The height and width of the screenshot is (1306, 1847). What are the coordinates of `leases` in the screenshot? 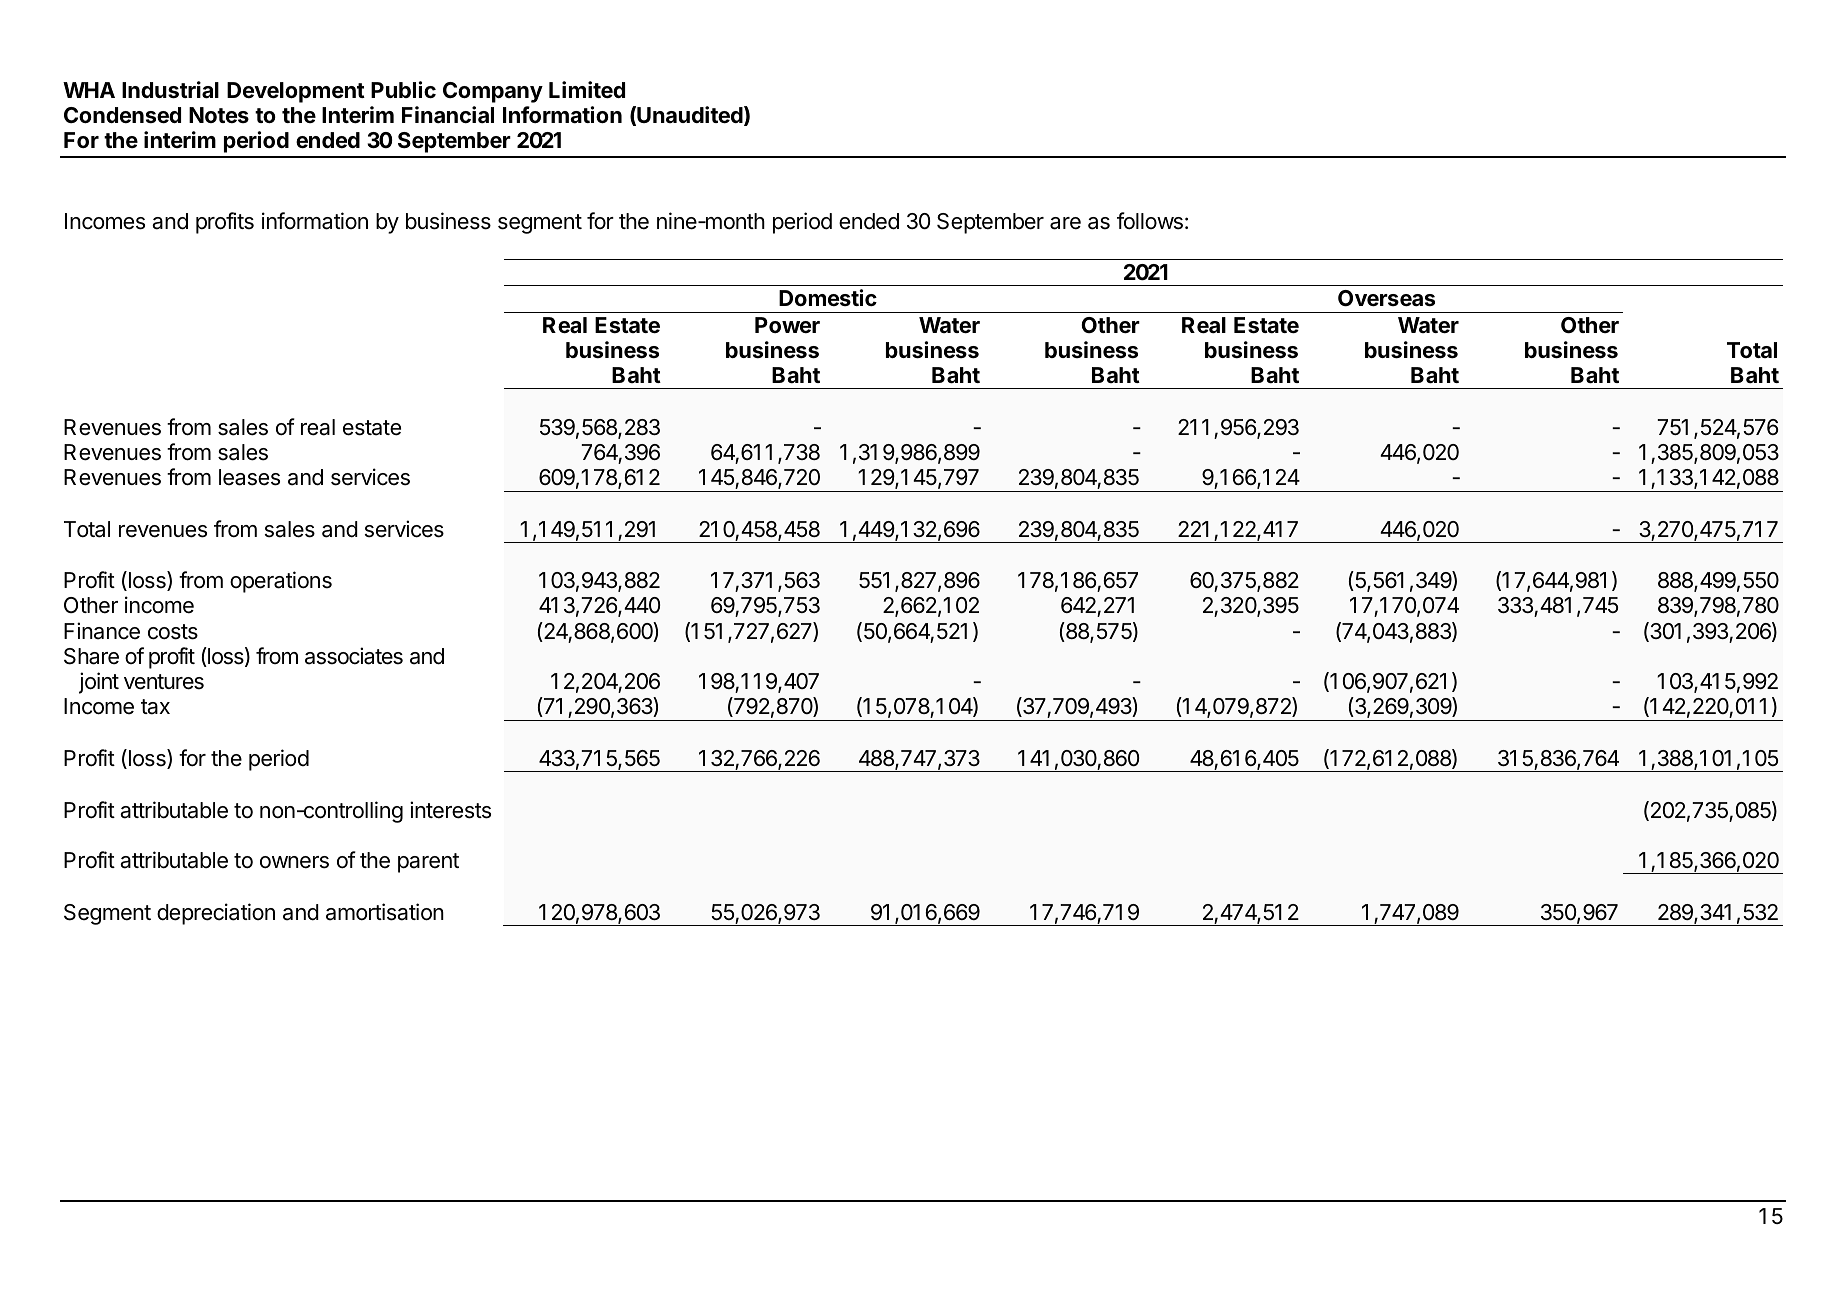 It's located at (249, 477).
